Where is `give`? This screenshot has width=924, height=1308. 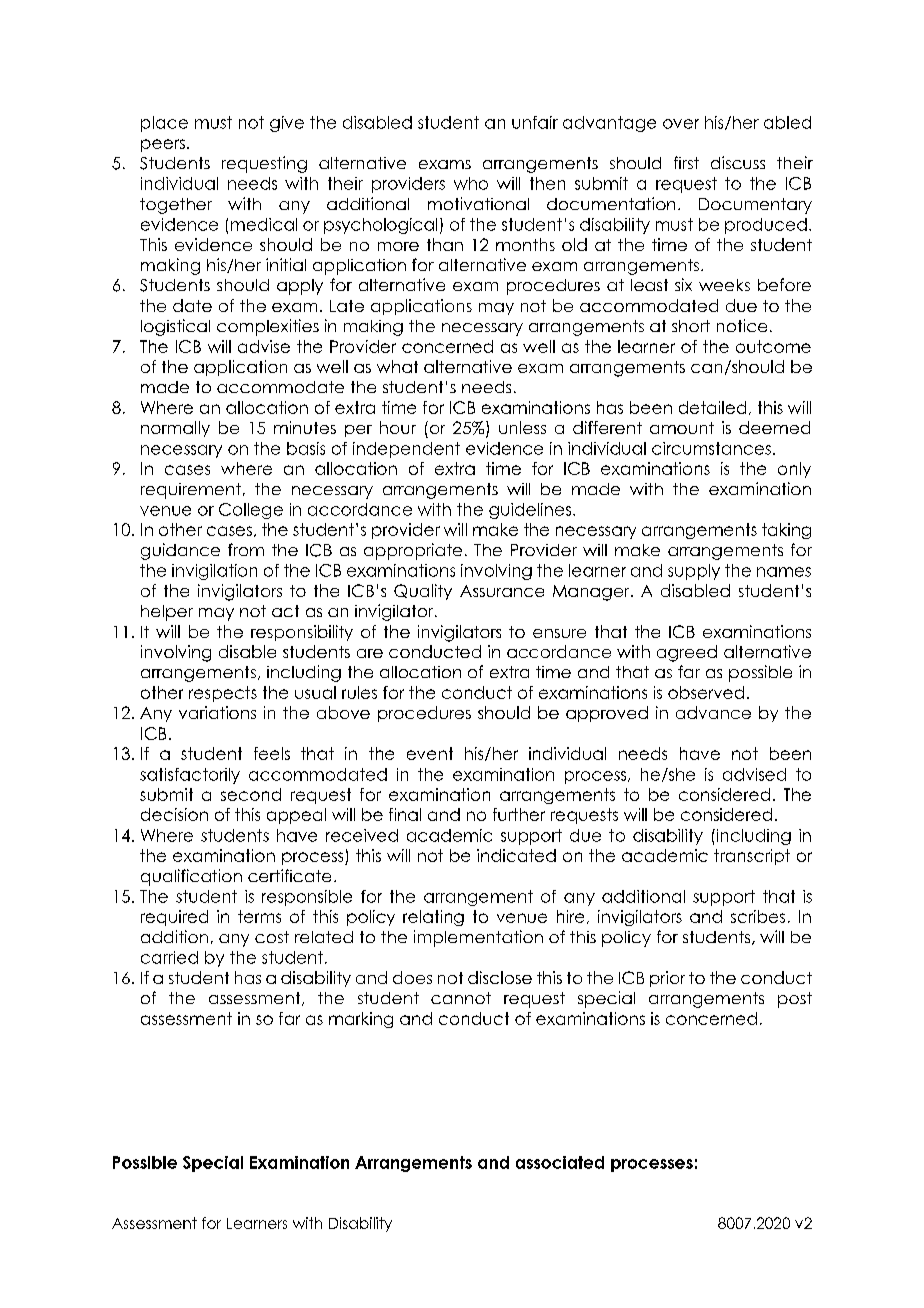
give is located at coordinates (287, 124).
